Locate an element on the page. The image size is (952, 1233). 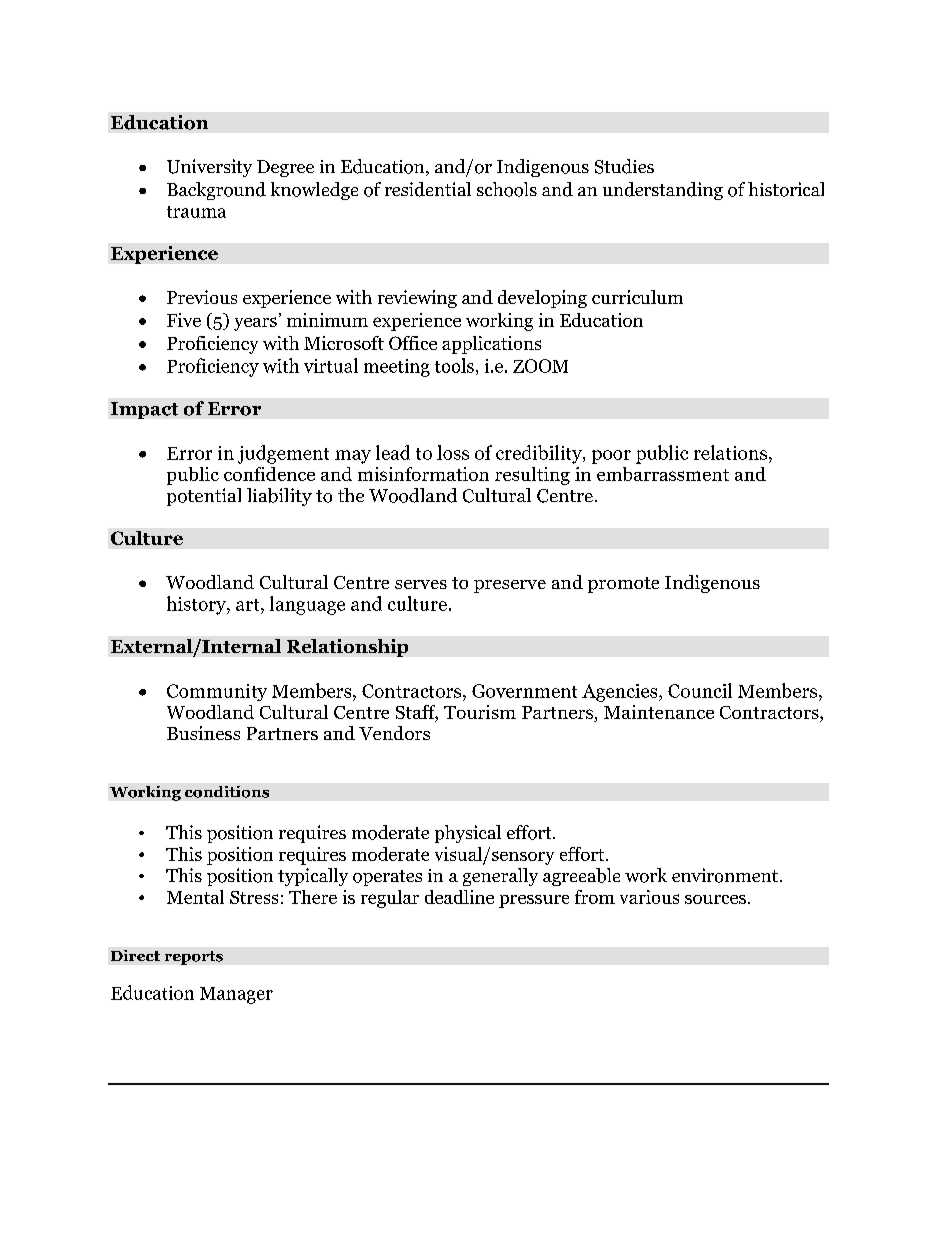
residential is located at coordinates (428, 189).
